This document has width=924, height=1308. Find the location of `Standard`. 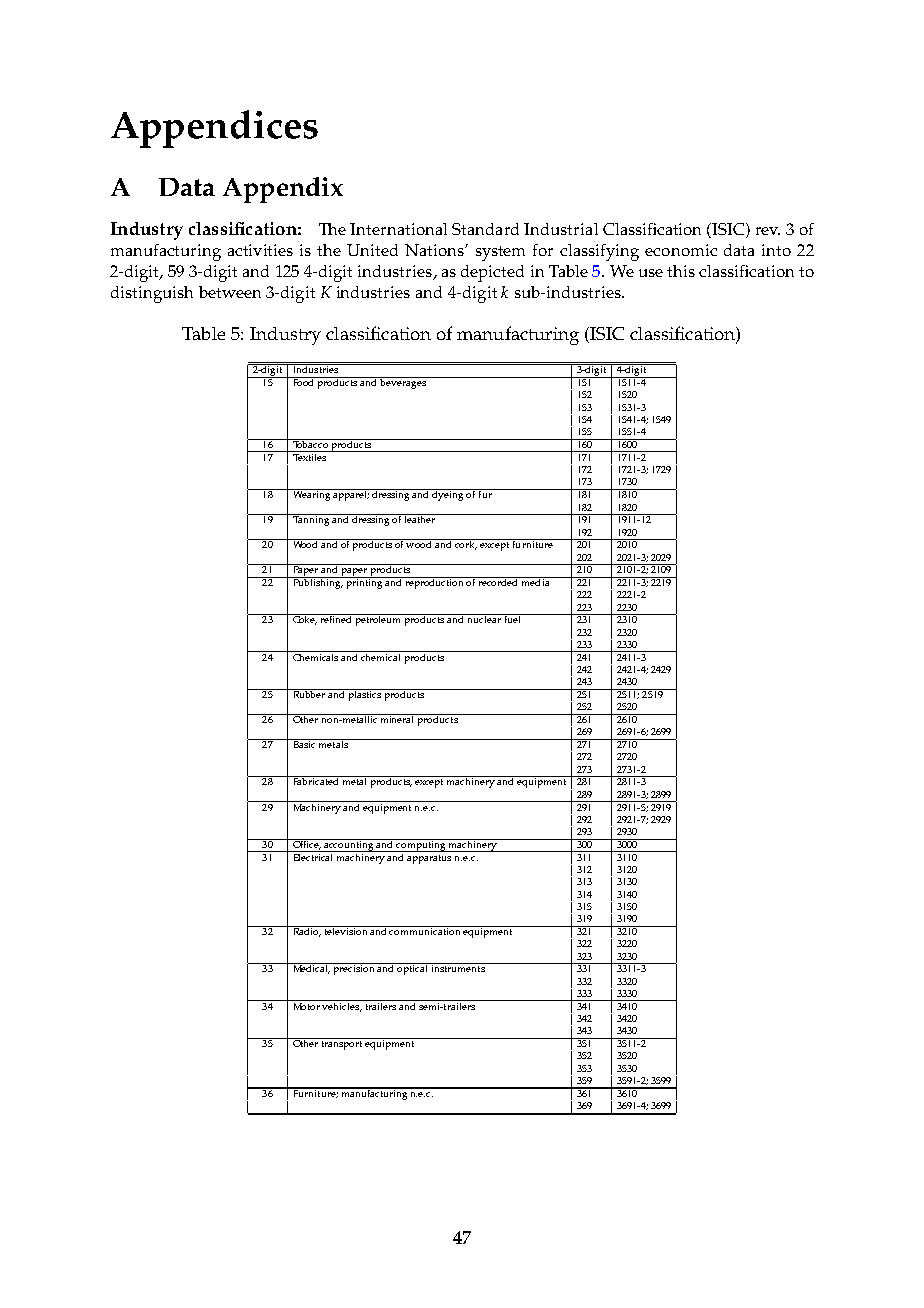

Standard is located at coordinates (485, 229).
